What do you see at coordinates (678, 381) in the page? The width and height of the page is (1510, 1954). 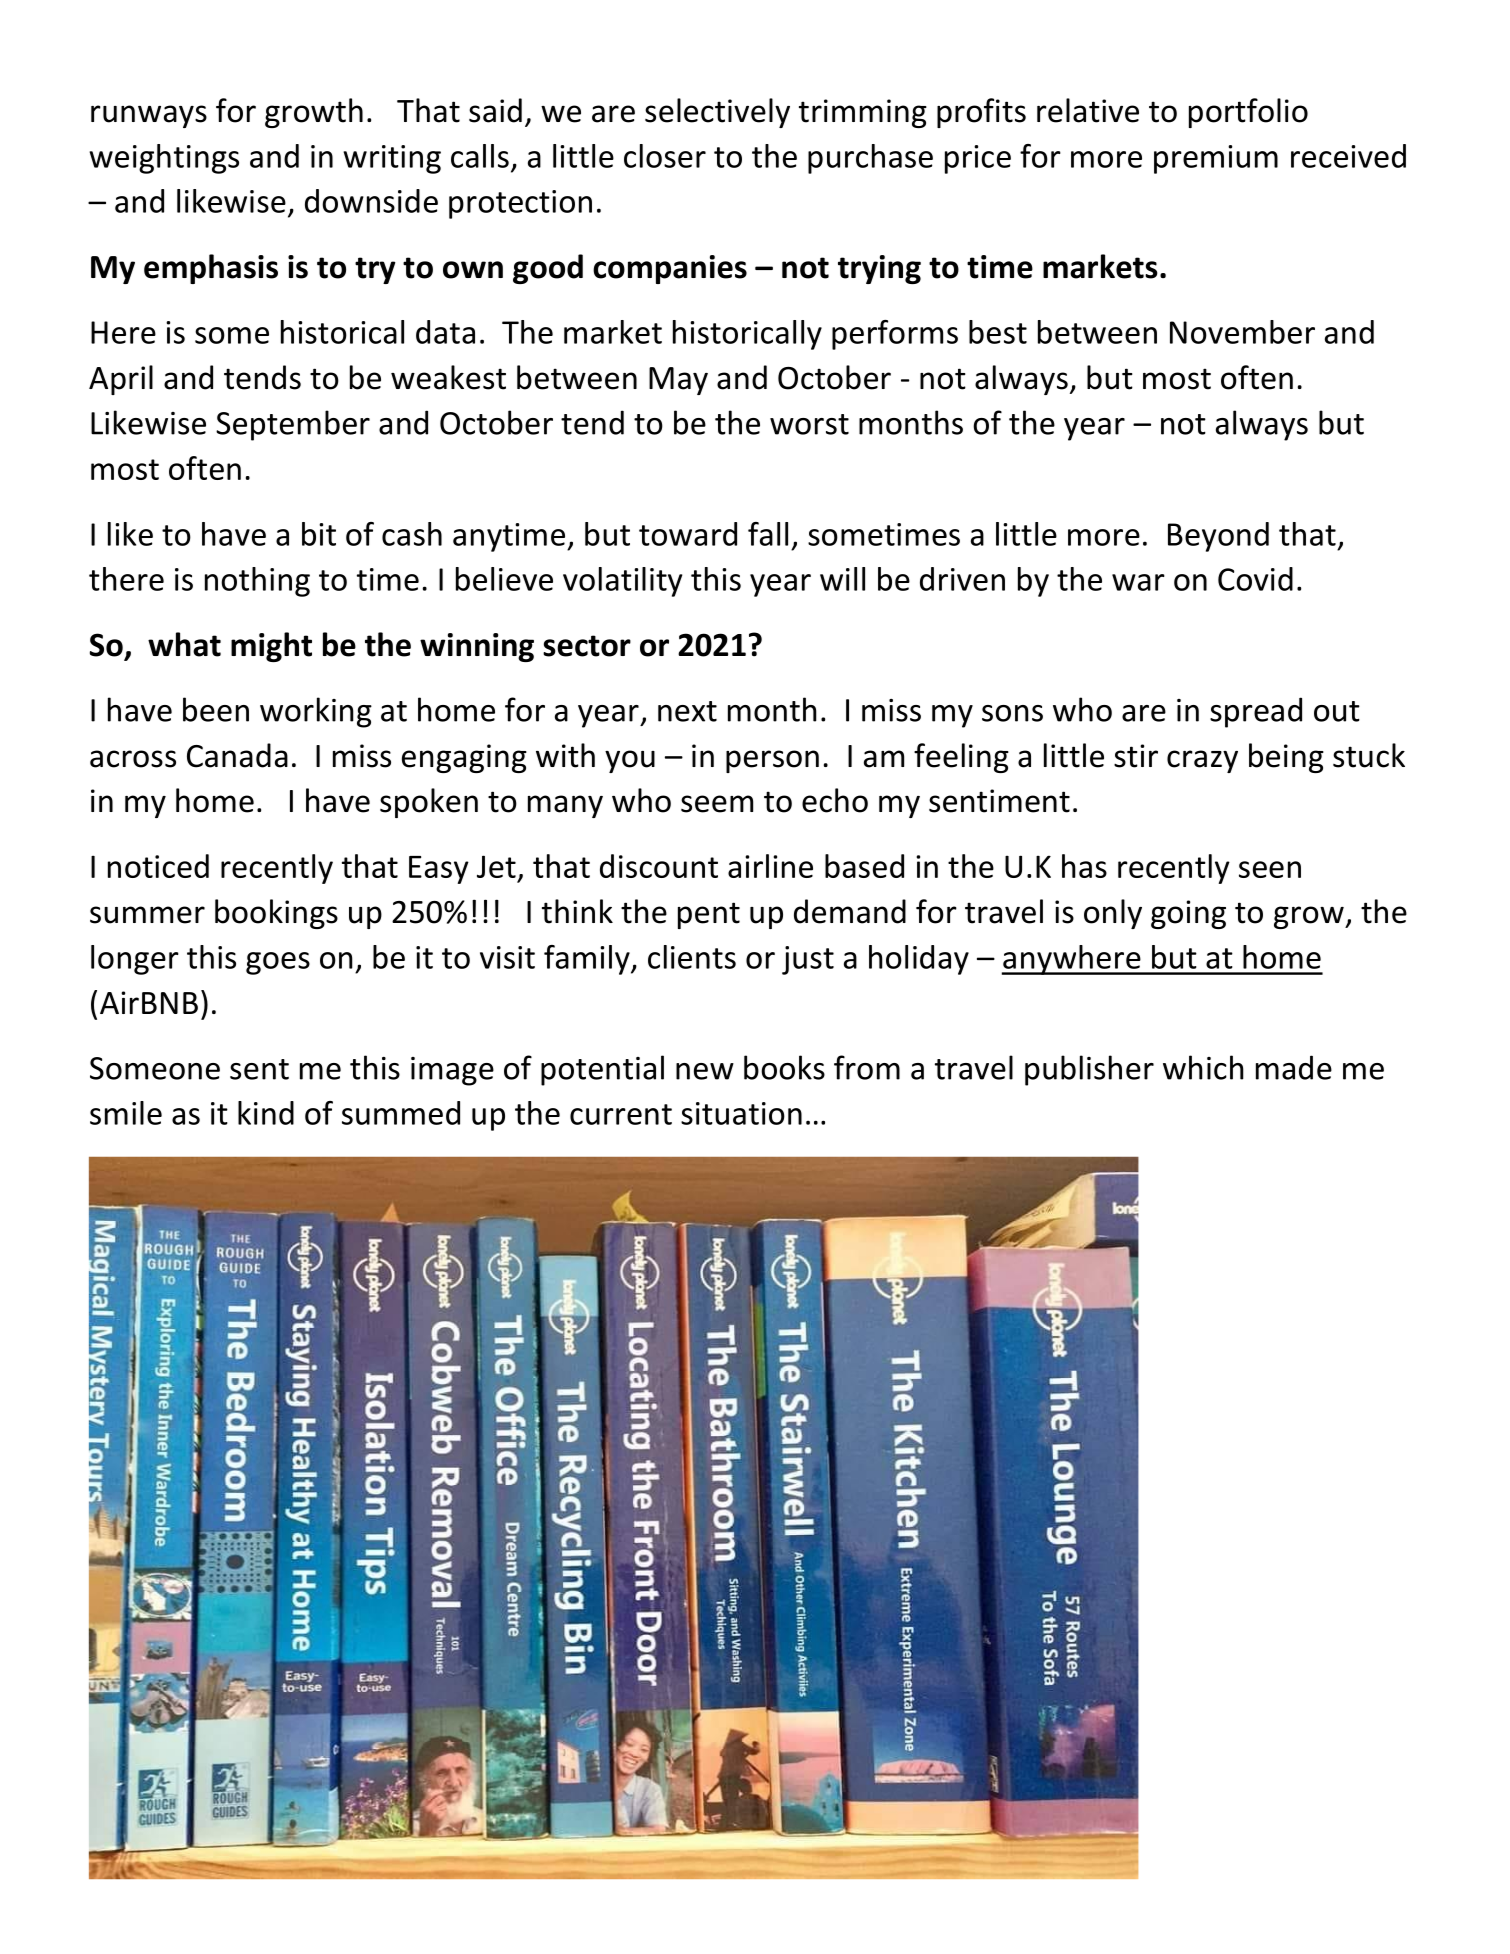 I see `May` at bounding box center [678, 381].
